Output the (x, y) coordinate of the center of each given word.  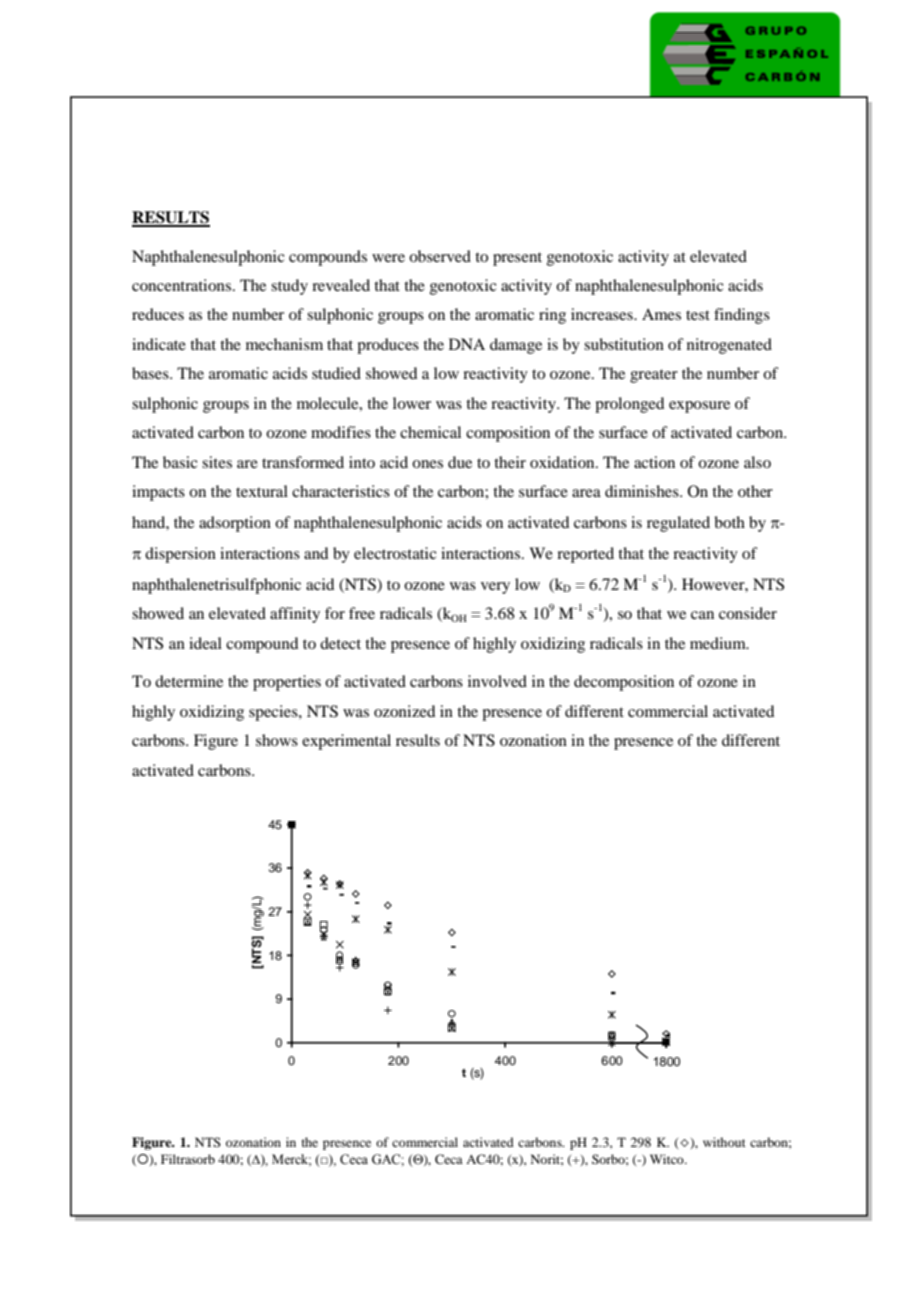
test (698, 315)
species (274, 713)
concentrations (183, 285)
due (460, 462)
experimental (346, 742)
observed (440, 256)
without (724, 1142)
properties (287, 683)
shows (277, 740)
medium (719, 643)
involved (497, 681)
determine (189, 681)
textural (262, 491)
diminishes (643, 491)
